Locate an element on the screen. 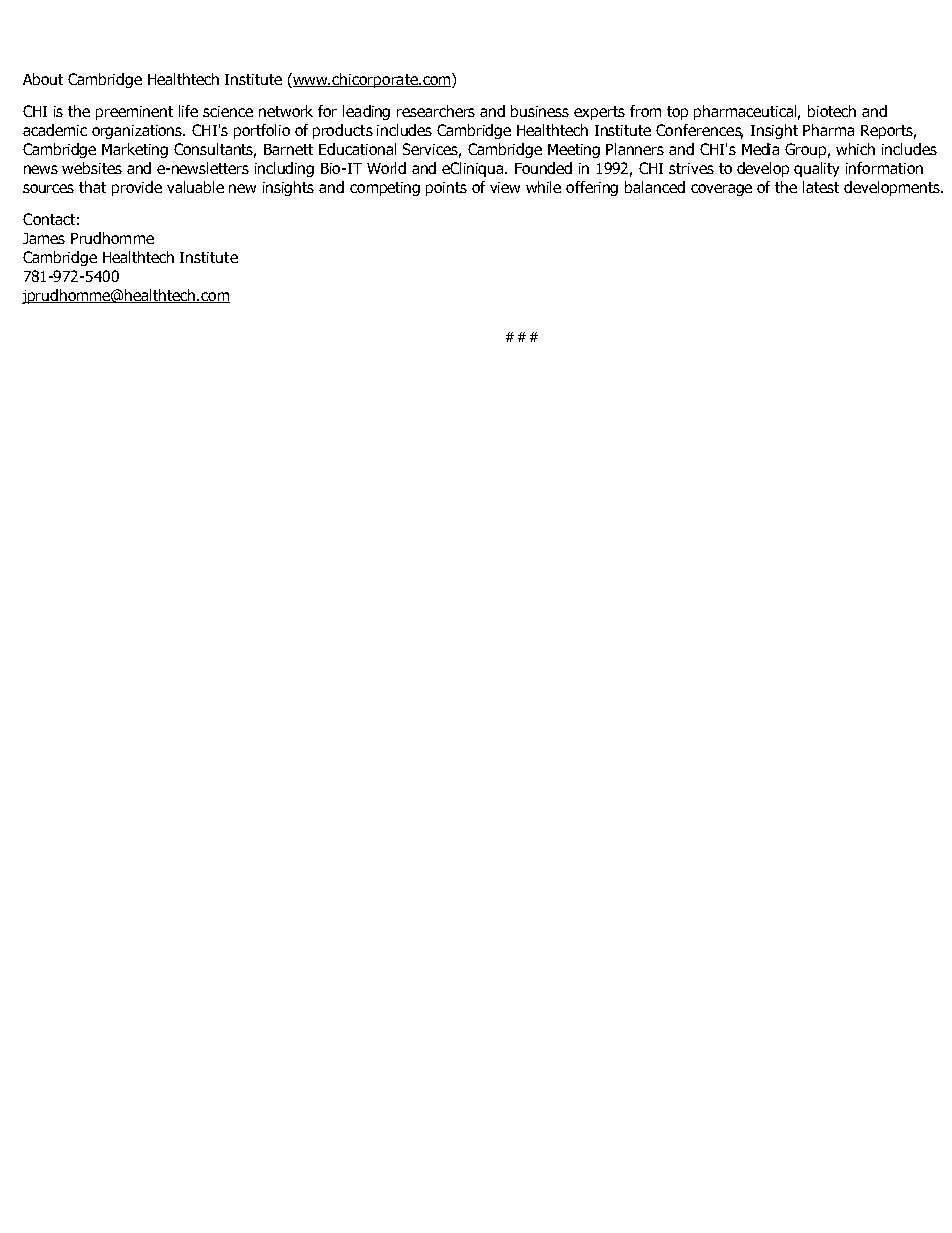  researchers is located at coordinates (436, 111).
